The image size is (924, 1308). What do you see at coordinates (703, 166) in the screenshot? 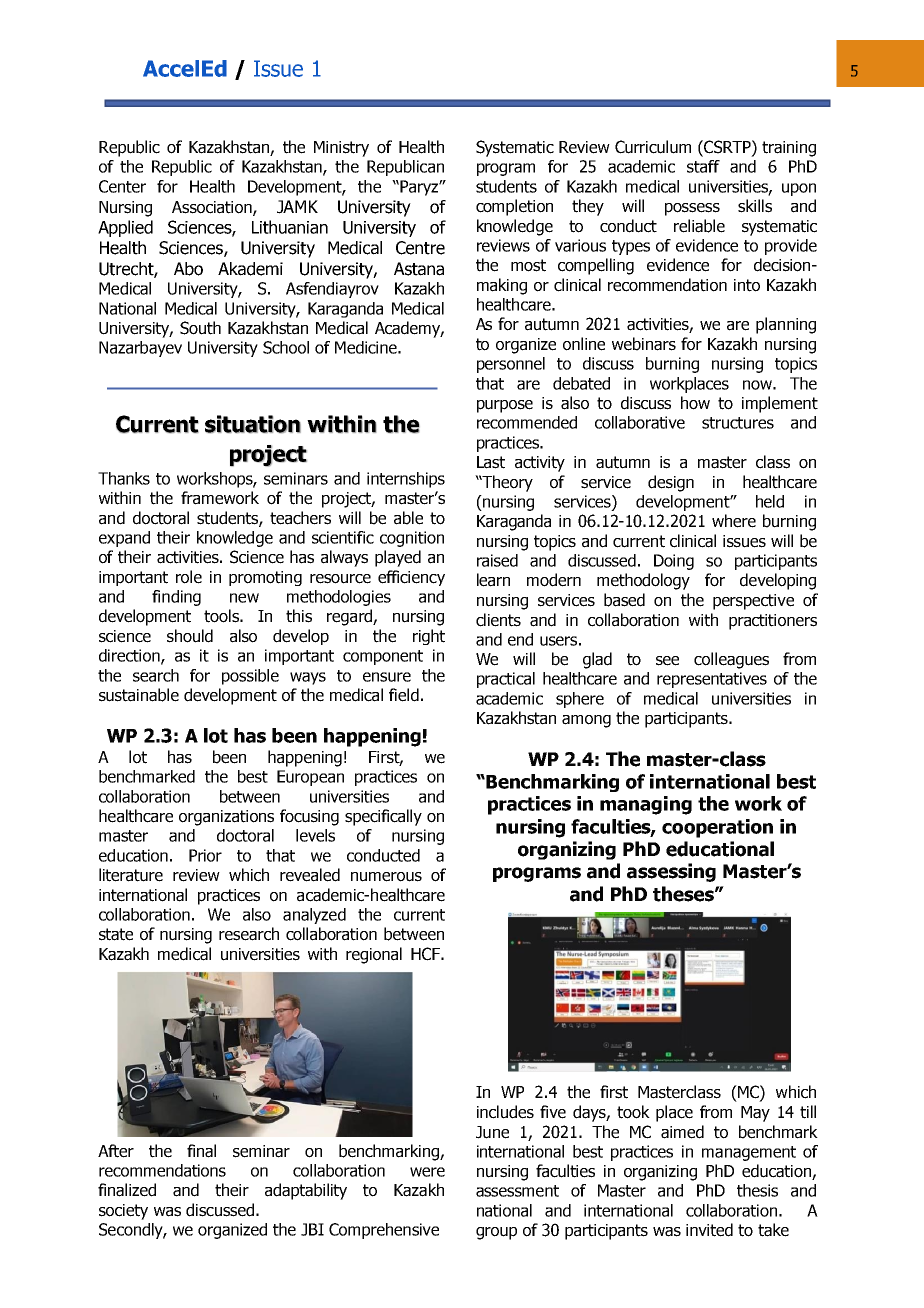
I see `staff` at bounding box center [703, 166].
